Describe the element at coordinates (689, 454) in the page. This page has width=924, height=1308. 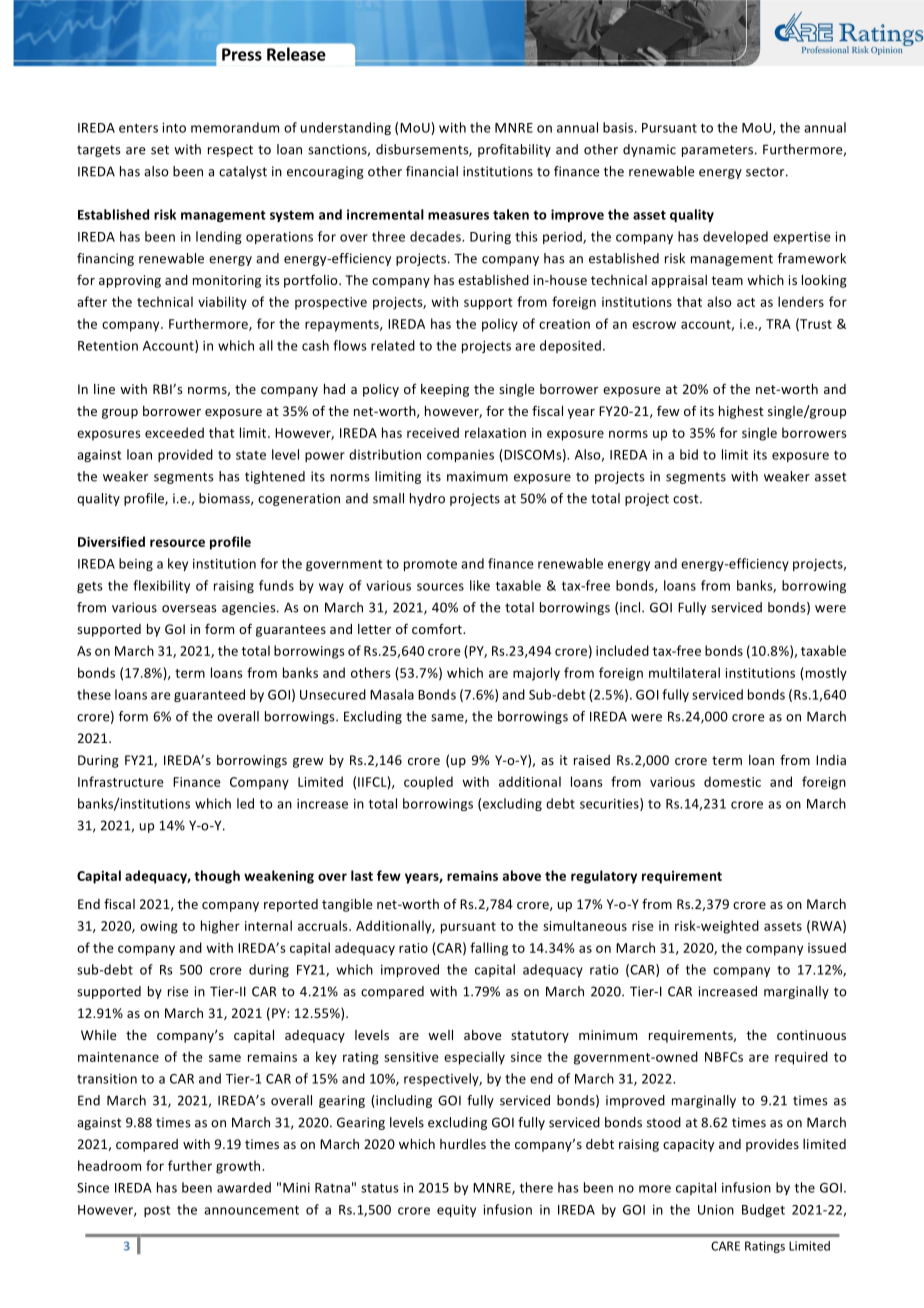
I see `bid` at that location.
